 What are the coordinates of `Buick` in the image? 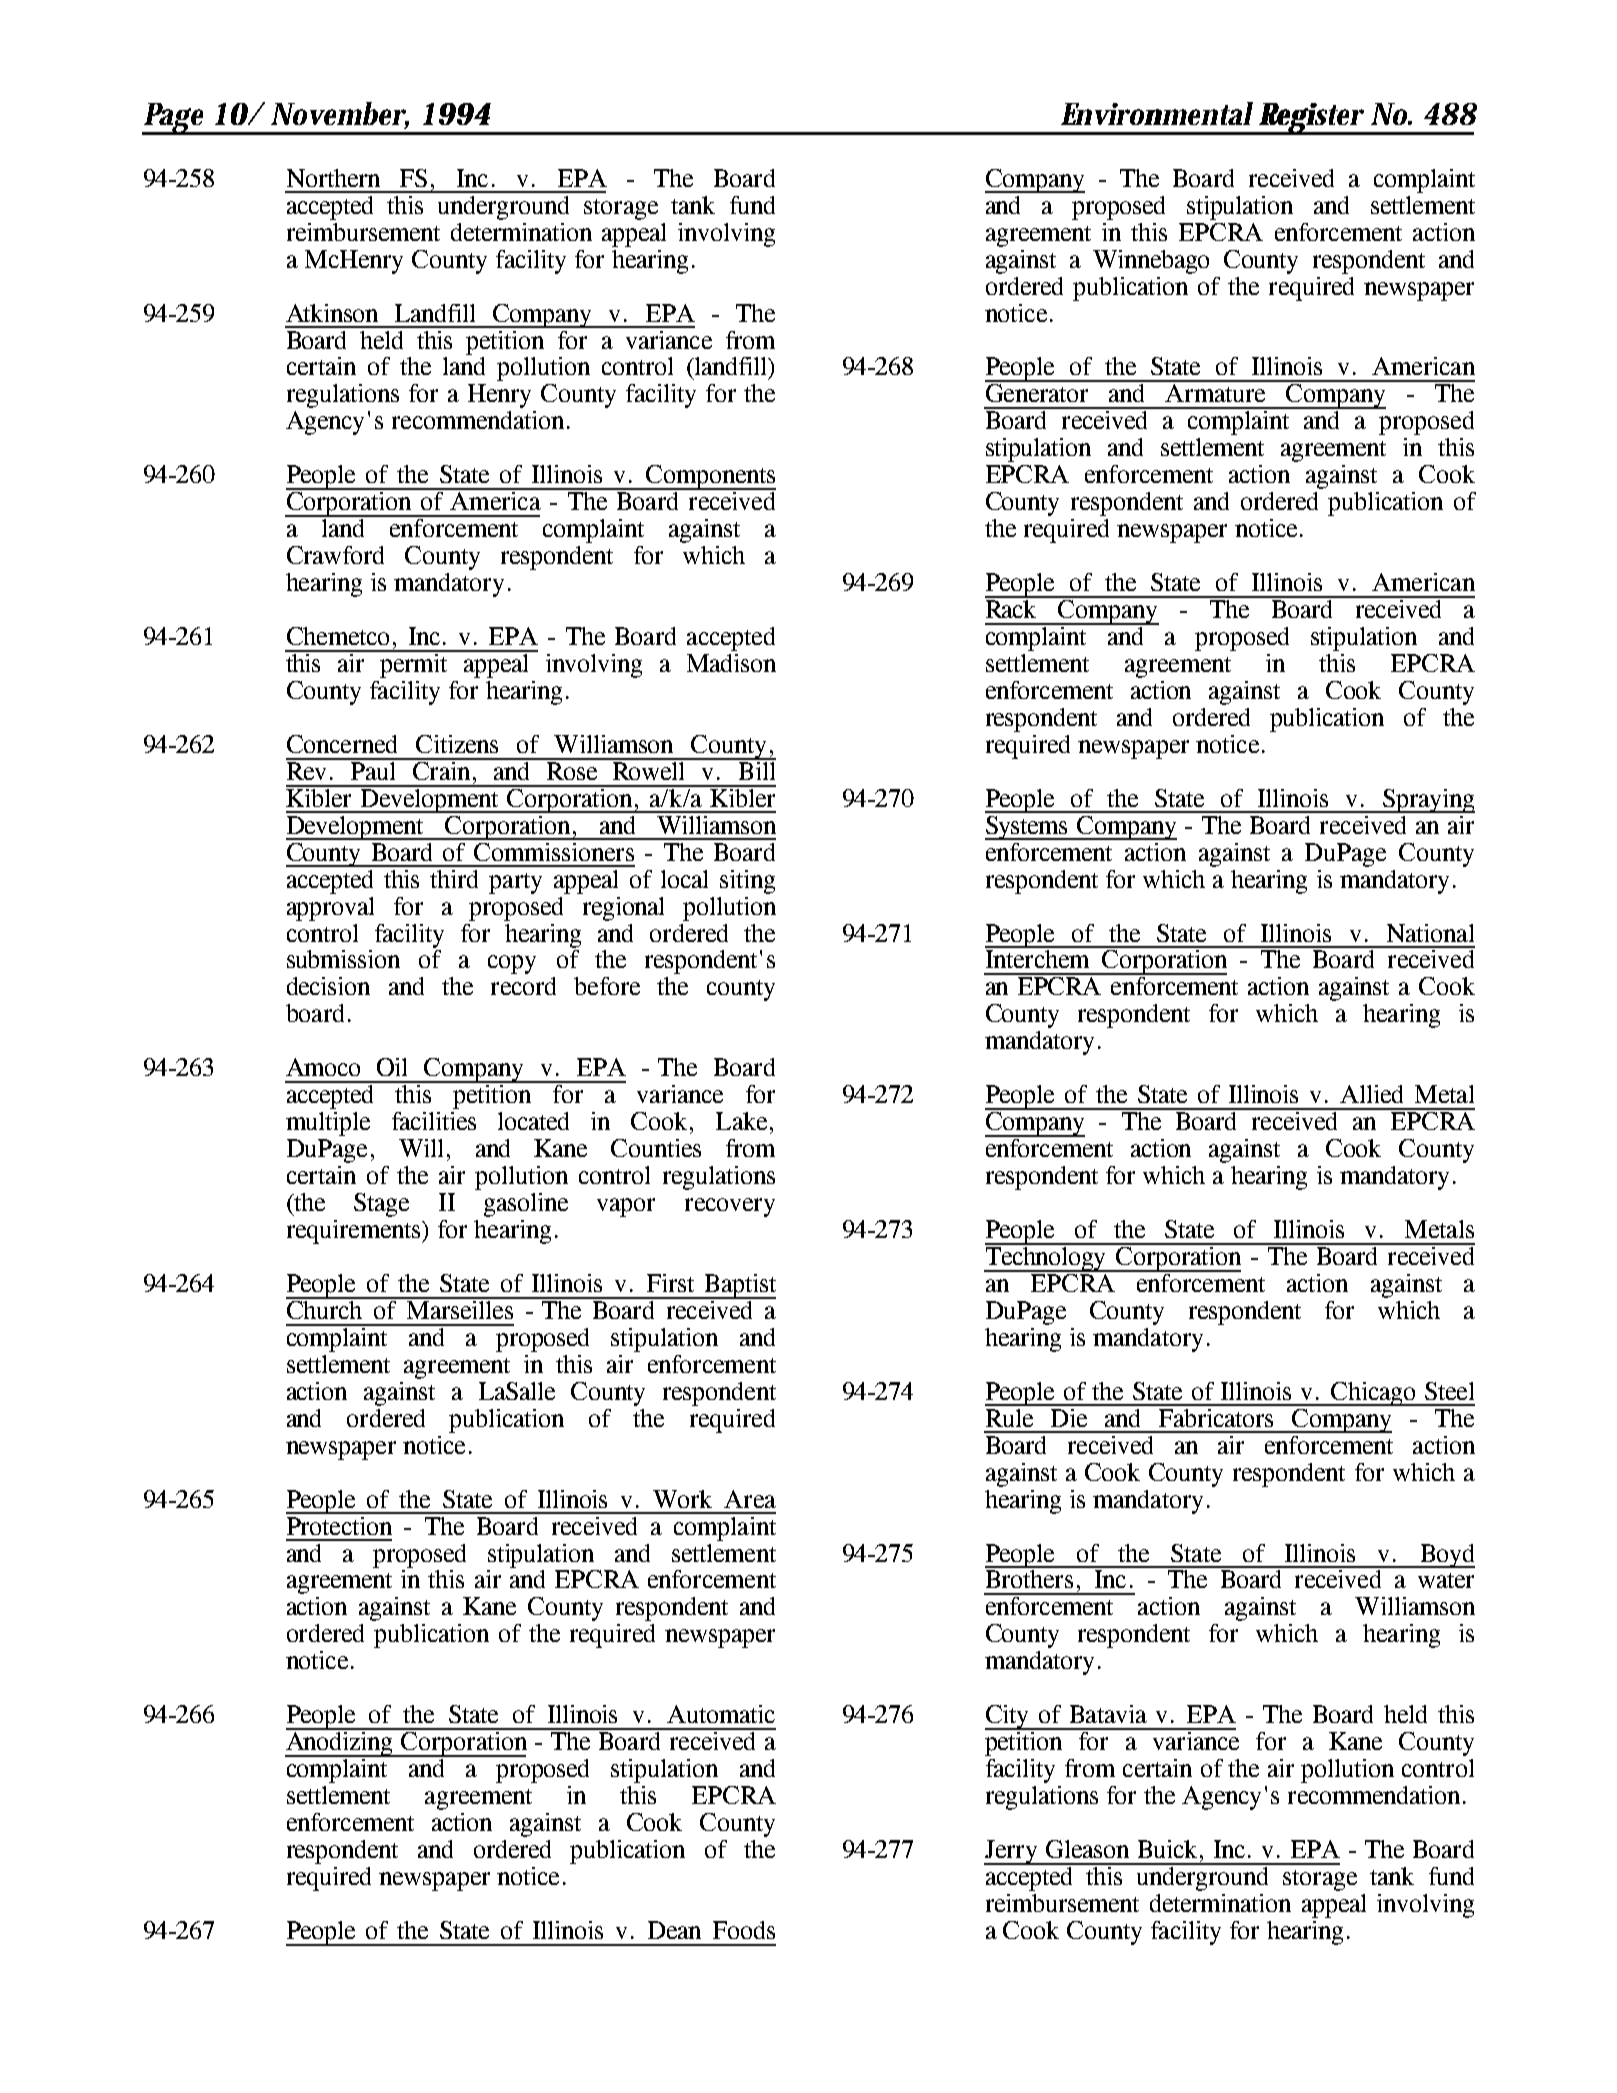 It's located at (1167, 1849).
